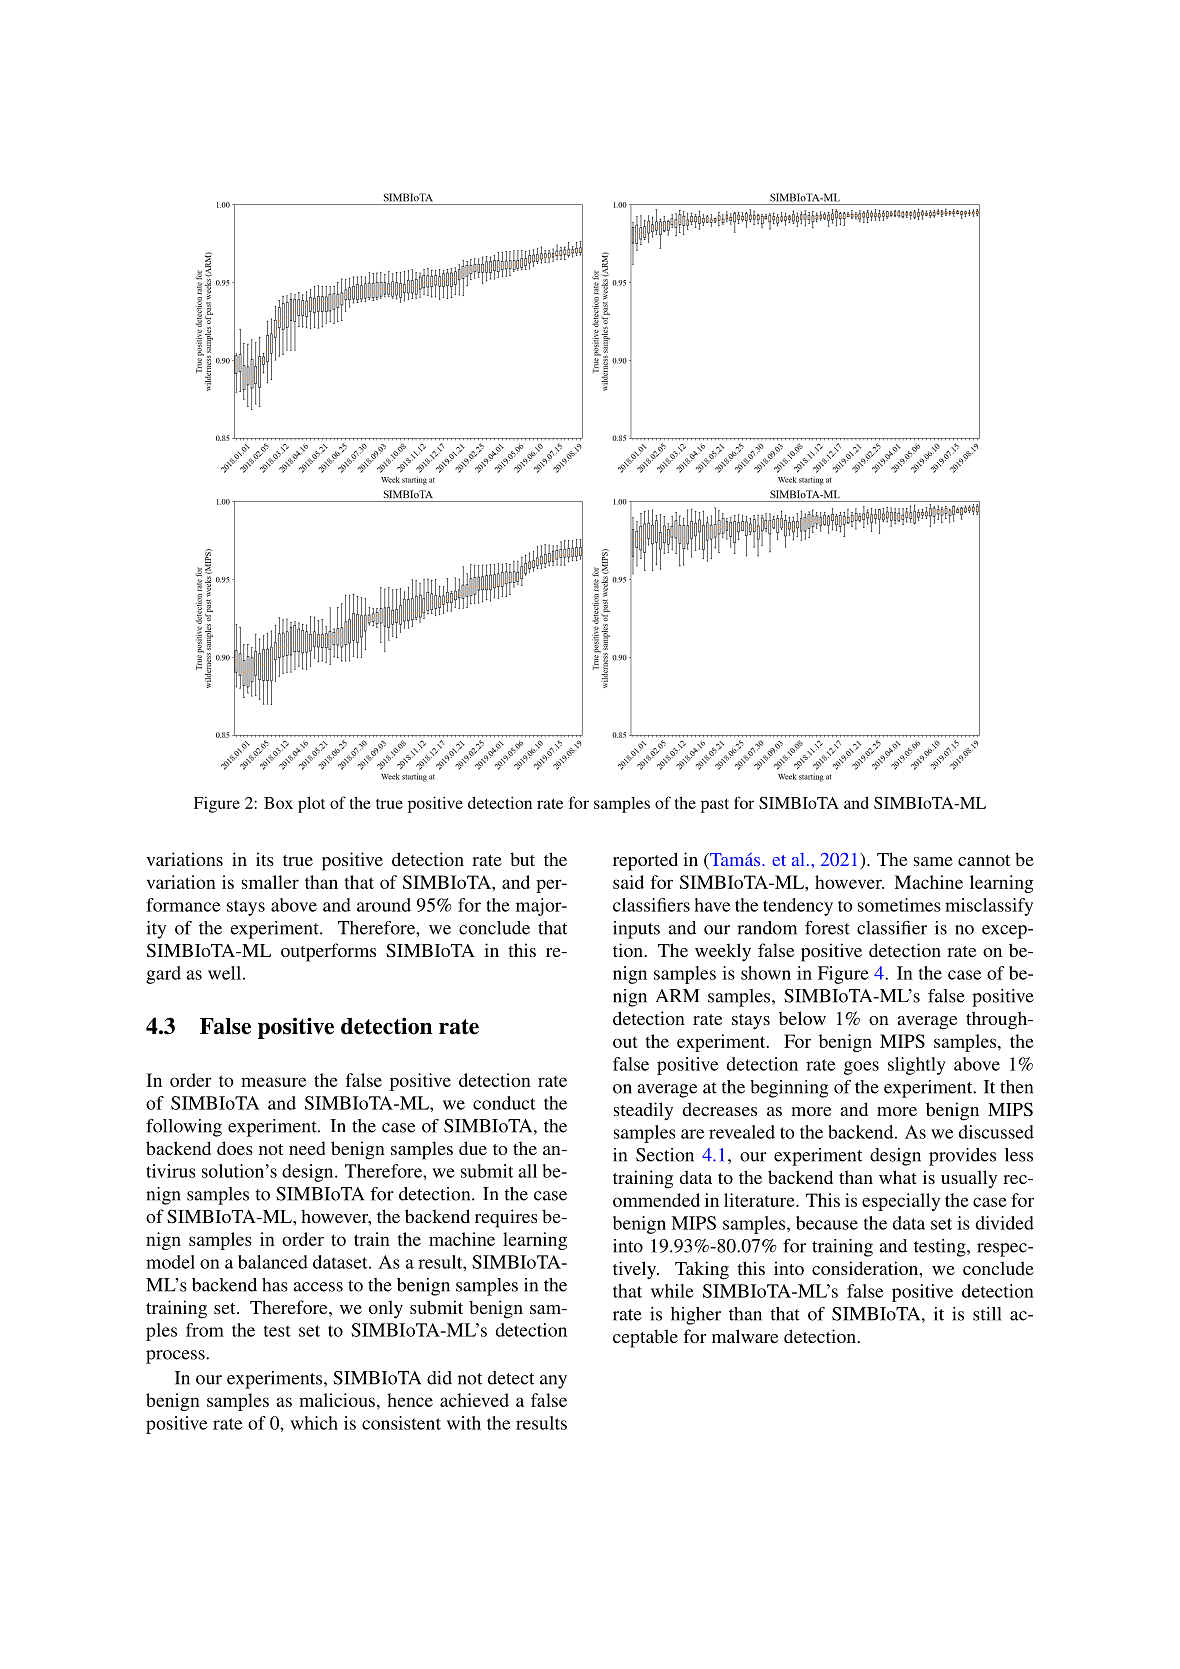 The image size is (1180, 1669). Describe the element at coordinates (278, 803) in the screenshot. I see `Box` at that location.
